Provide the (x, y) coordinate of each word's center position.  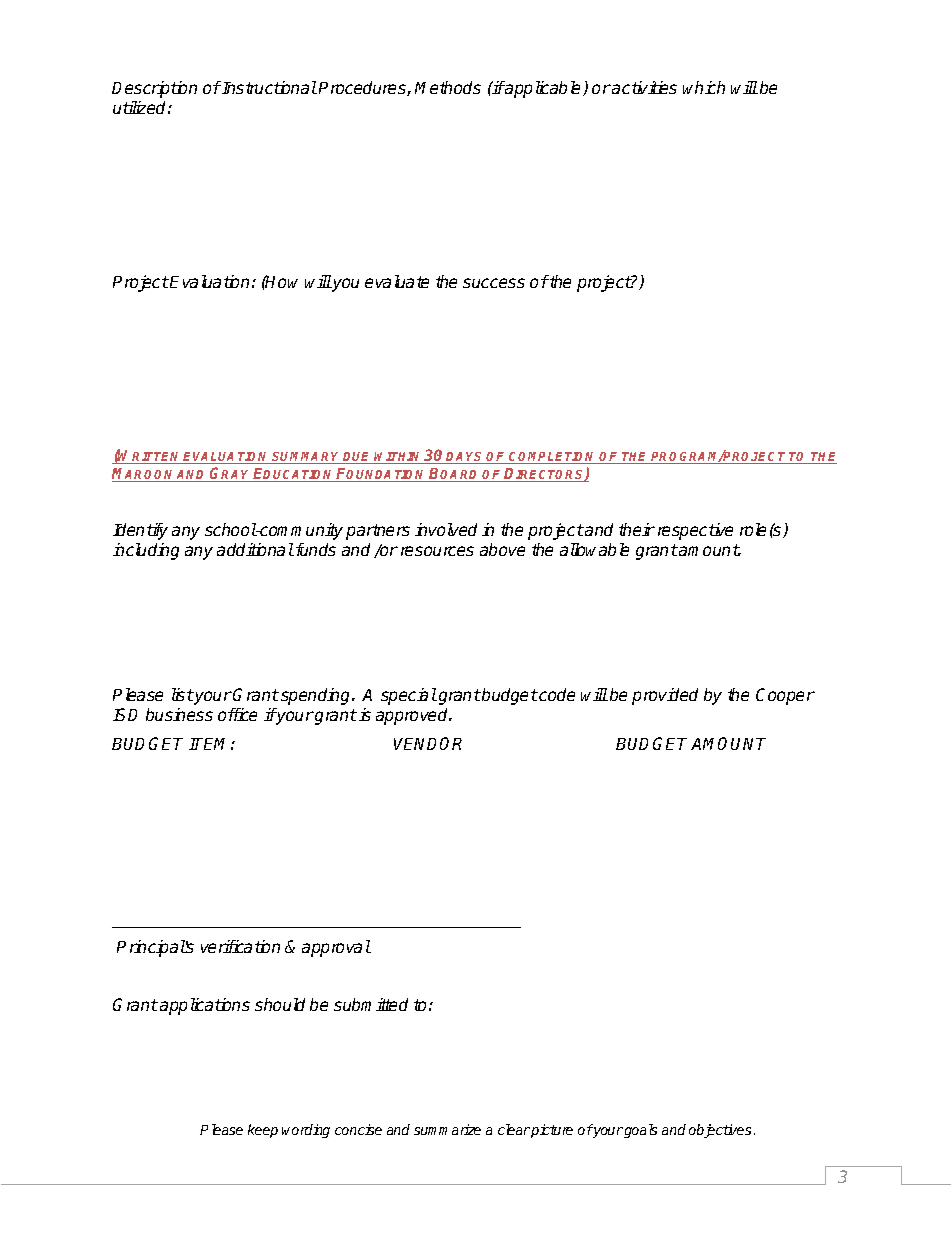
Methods (448, 87)
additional (255, 549)
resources (437, 551)
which (704, 87)
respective (695, 531)
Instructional (268, 87)
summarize (447, 1129)
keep (263, 1131)
